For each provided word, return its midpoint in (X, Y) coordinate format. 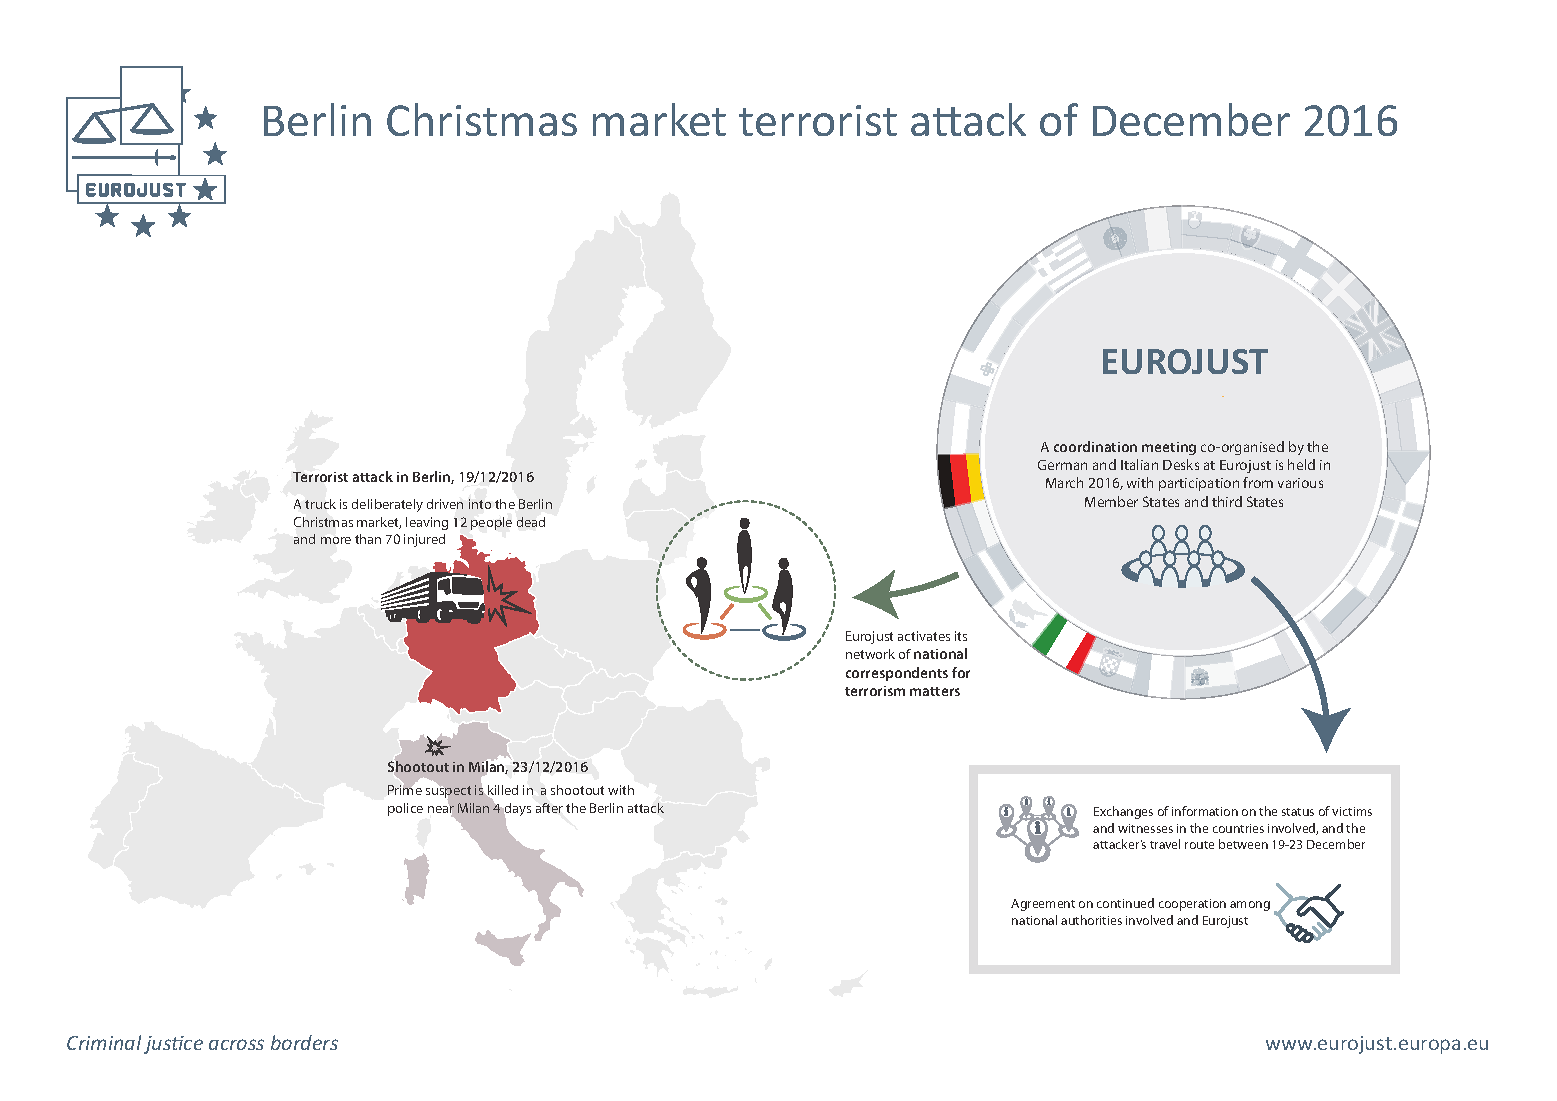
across (236, 1044)
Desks (1181, 464)
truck (320, 504)
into (480, 504)
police (405, 809)
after (549, 808)
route (1199, 845)
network (870, 654)
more (336, 540)
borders (304, 1042)
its (961, 636)
